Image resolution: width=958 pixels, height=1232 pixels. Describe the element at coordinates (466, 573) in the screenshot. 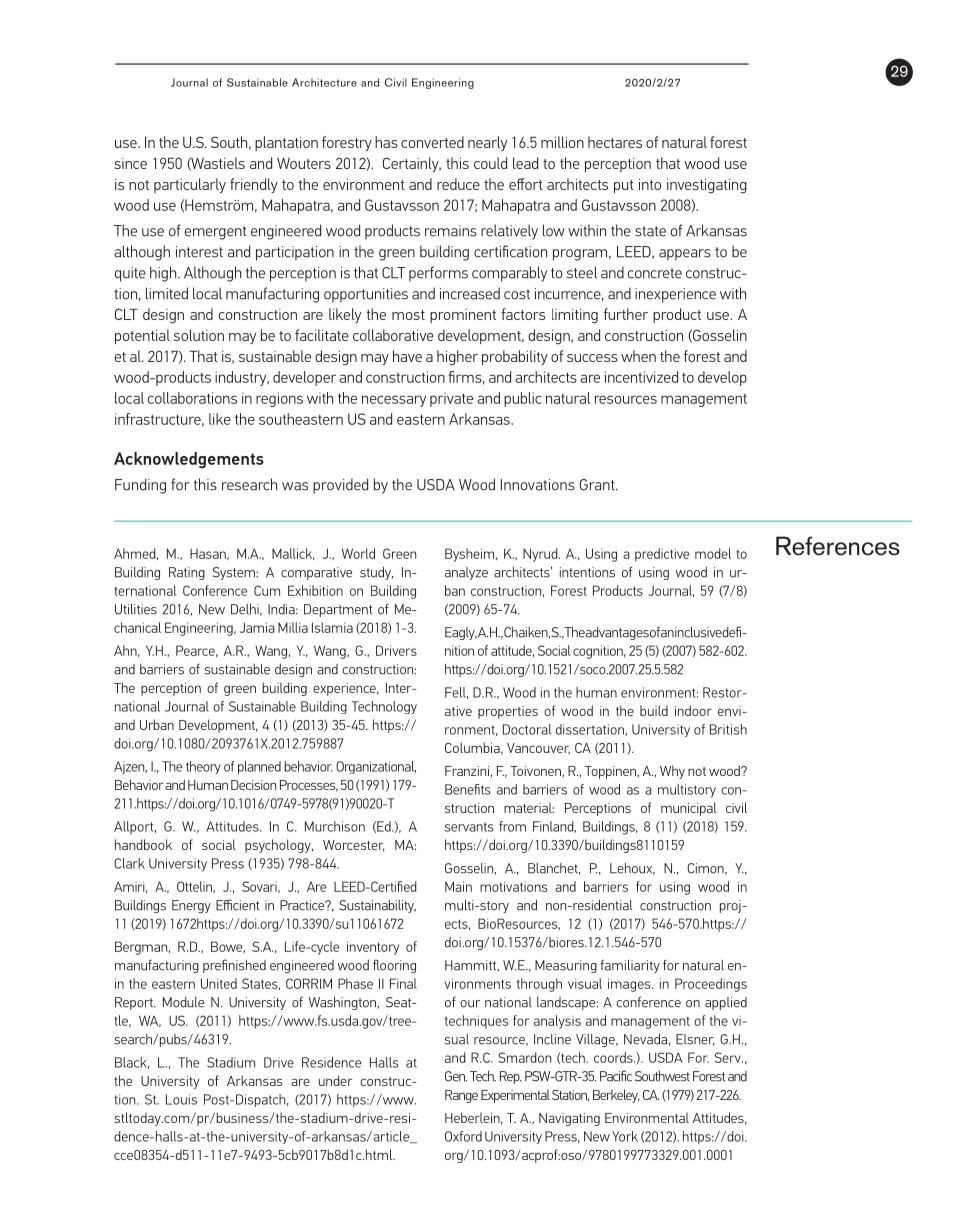

I see `analyze` at that location.
